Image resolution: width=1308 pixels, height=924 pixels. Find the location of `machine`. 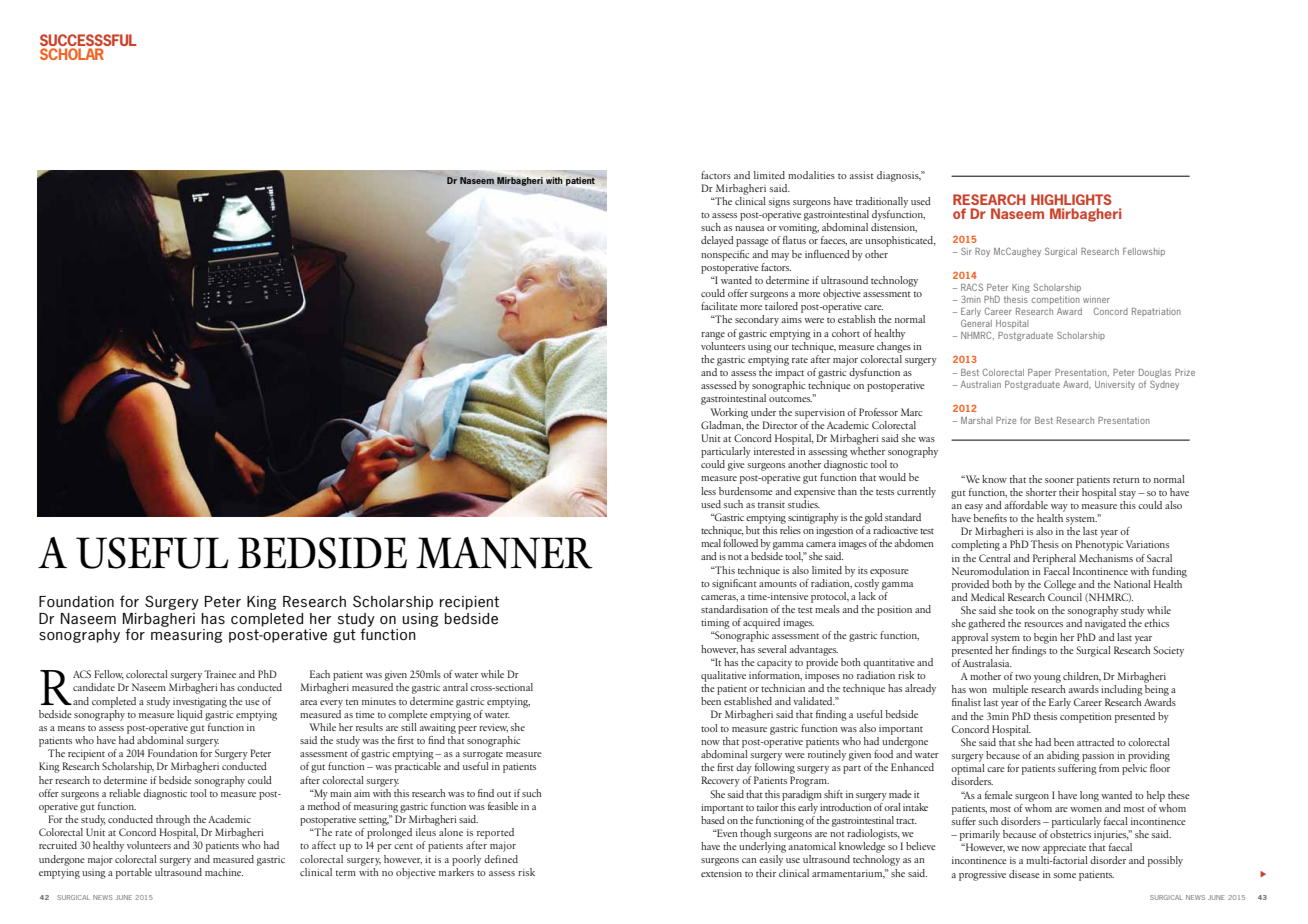

machine is located at coordinates (224, 872).
